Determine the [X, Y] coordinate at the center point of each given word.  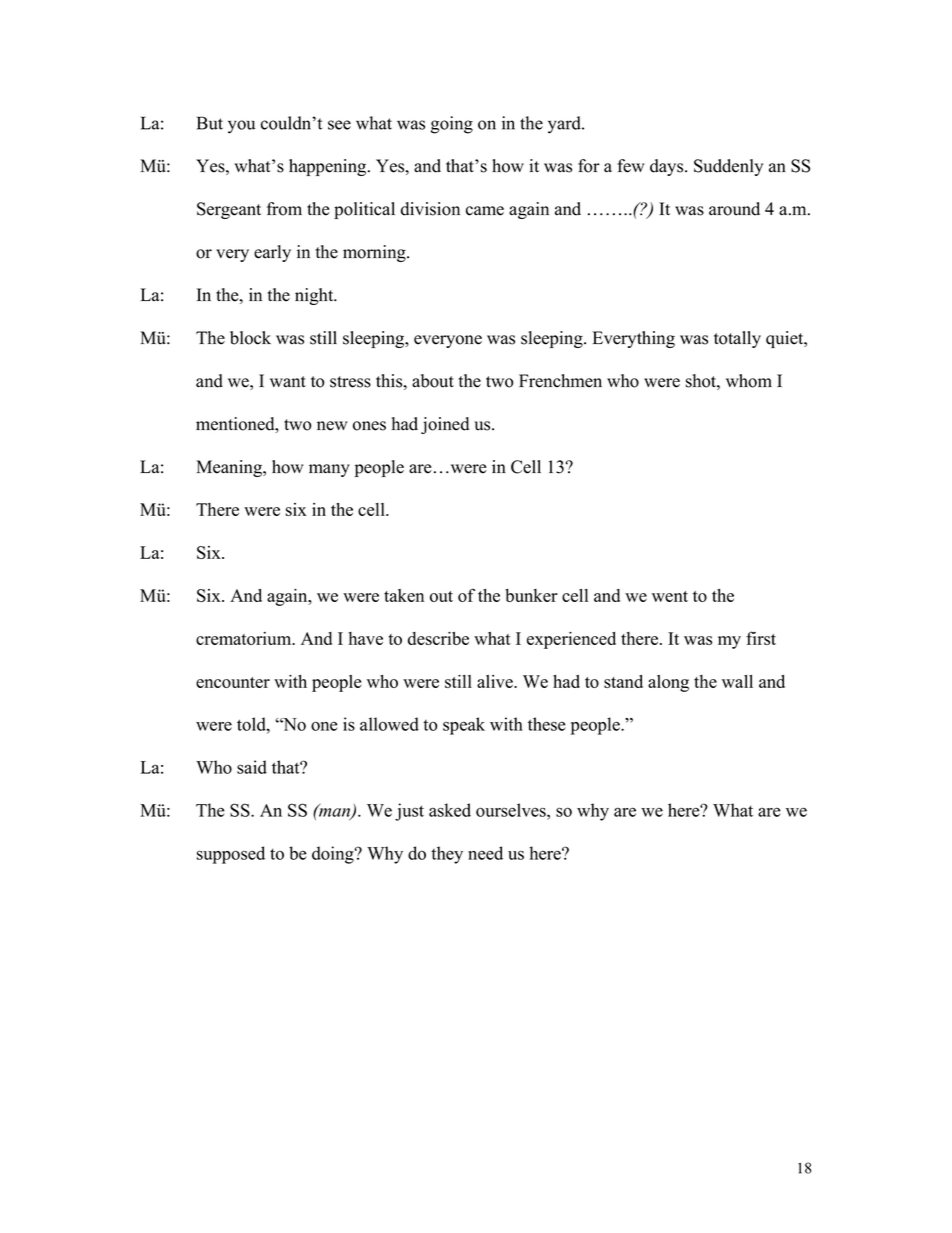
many [329, 470]
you [241, 127]
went [670, 596]
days [668, 167]
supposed [231, 855]
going [452, 125]
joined [445, 425]
